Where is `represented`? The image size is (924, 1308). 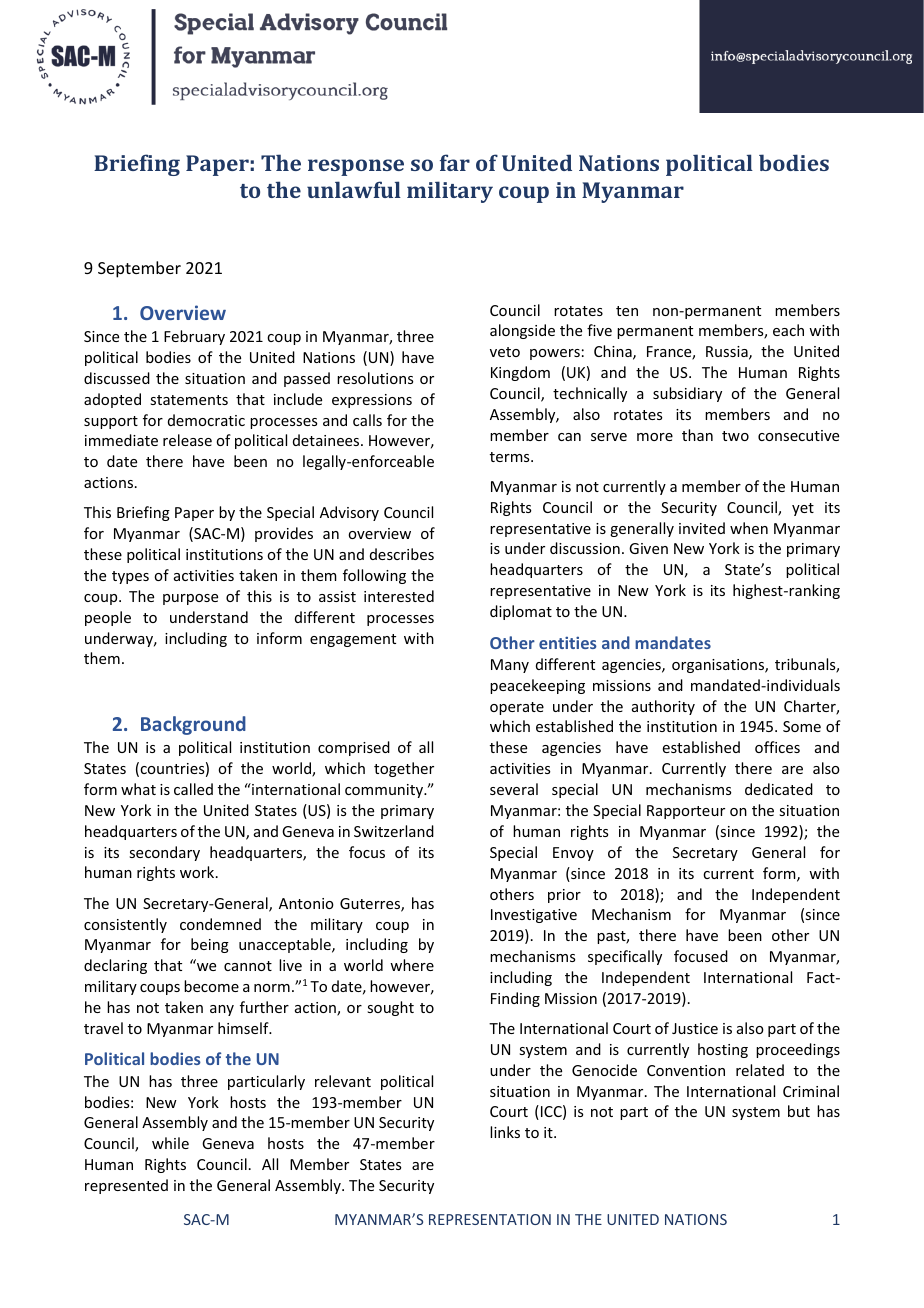
represented is located at coordinates (126, 1186).
